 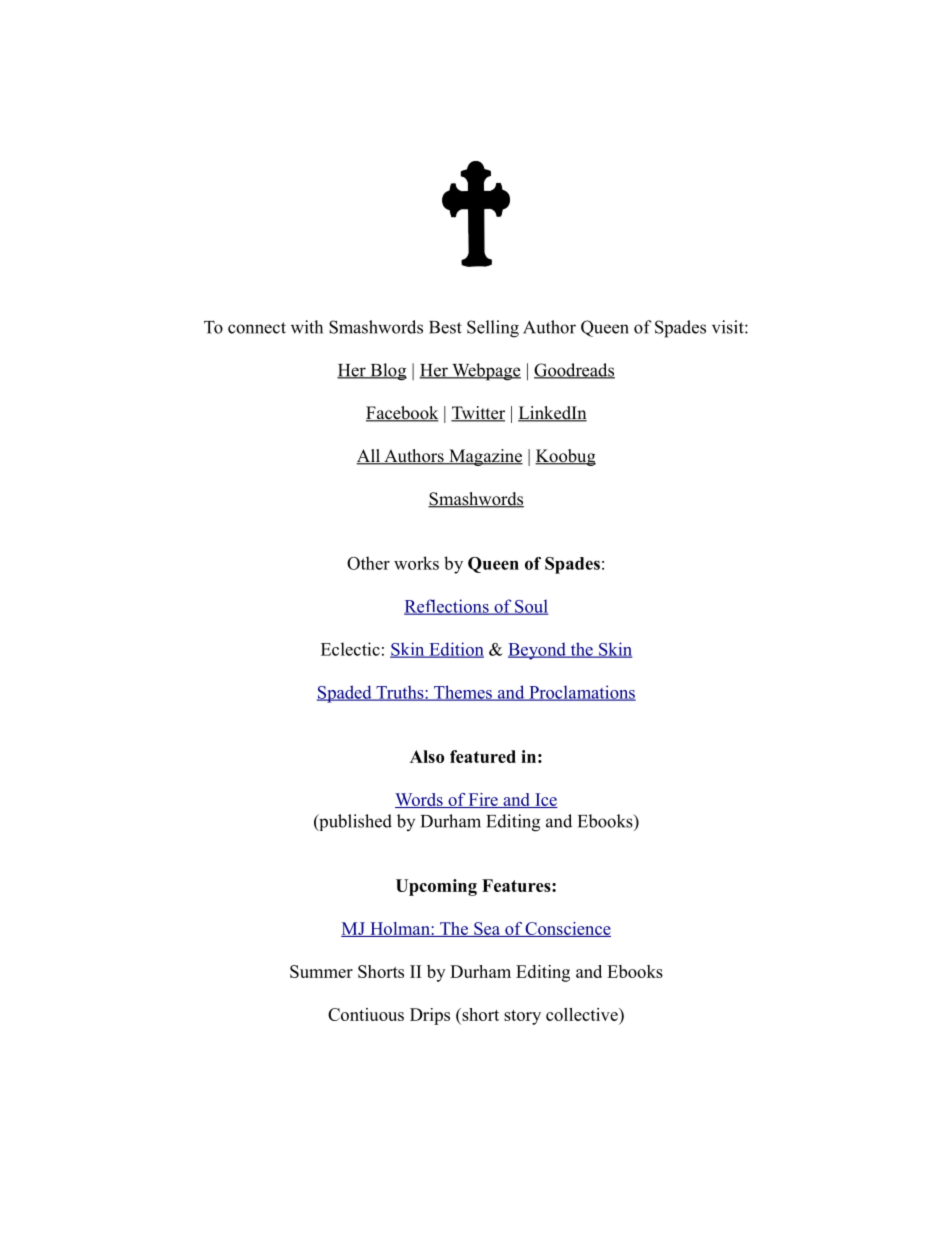 I want to click on Best, so click(x=445, y=327).
